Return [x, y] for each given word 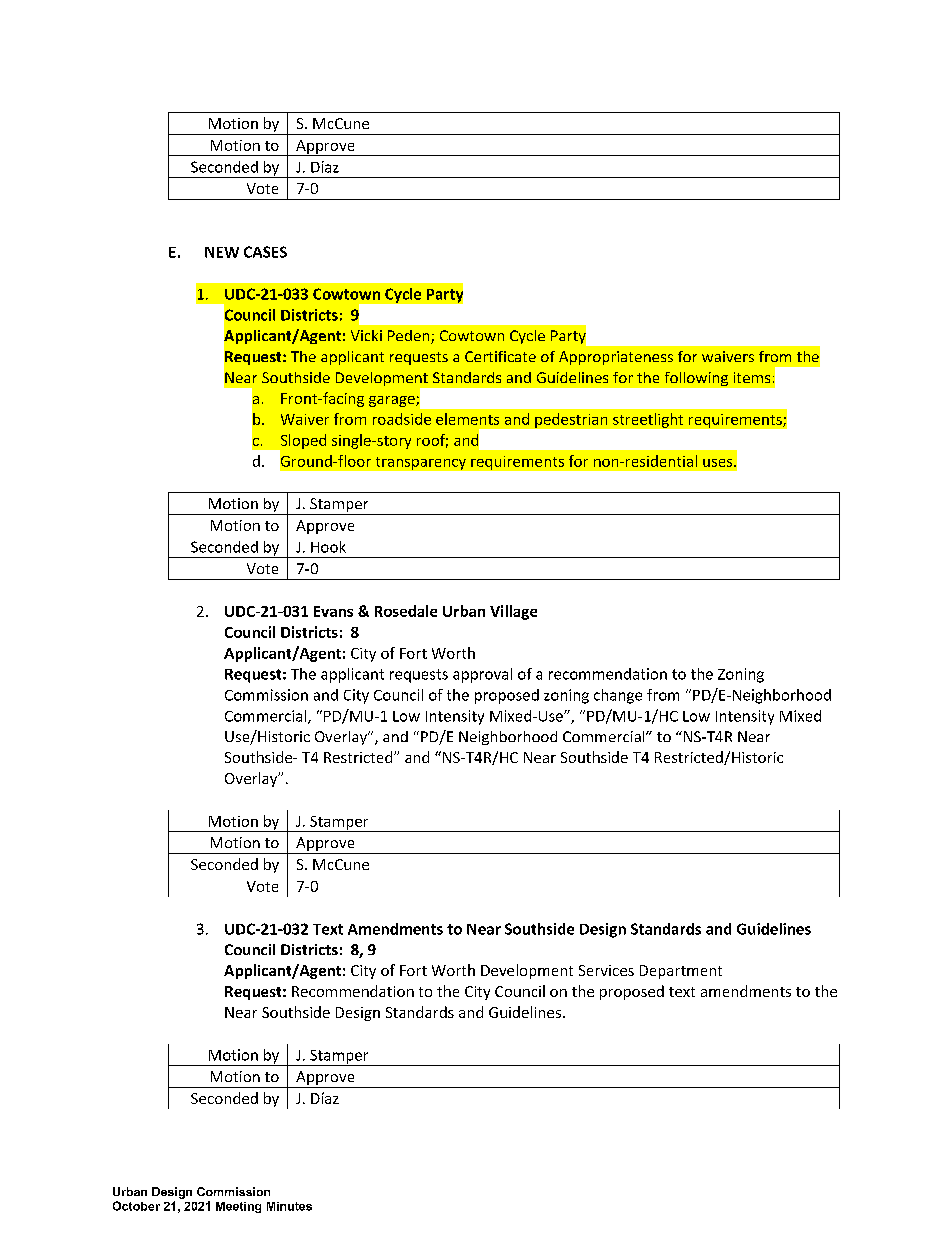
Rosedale [406, 611]
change [618, 696]
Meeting [238, 1207]
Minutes [289, 1206]
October [136, 1206]
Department [681, 972]
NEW [222, 252]
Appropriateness [616, 358]
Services [606, 970]
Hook [328, 547]
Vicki [366, 335]
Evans [333, 611]
